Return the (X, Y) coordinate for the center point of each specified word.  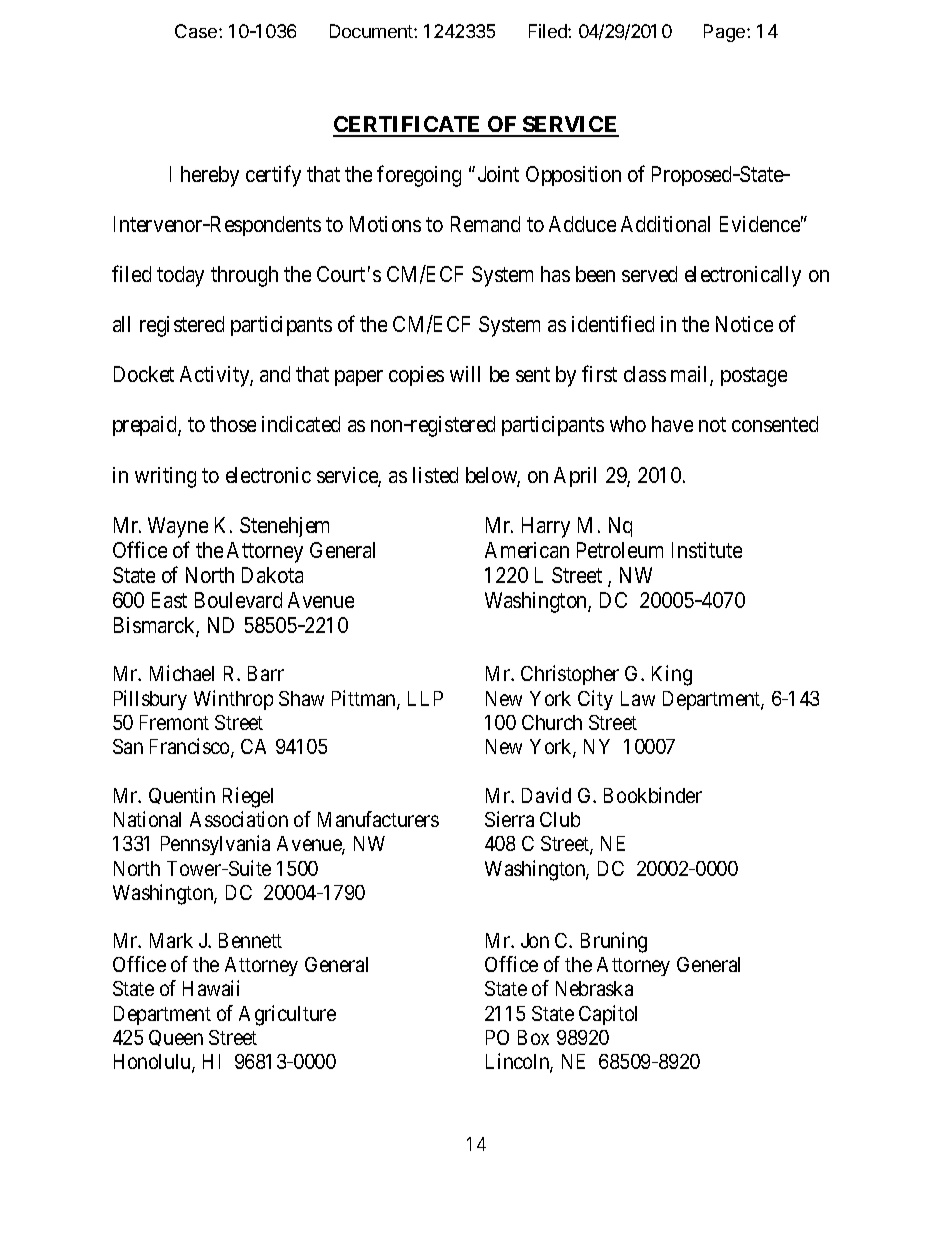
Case (197, 31)
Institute (707, 550)
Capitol (608, 1015)
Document (372, 31)
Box (533, 1037)
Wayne (178, 527)
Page (726, 33)
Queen (176, 1038)
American (527, 550)
